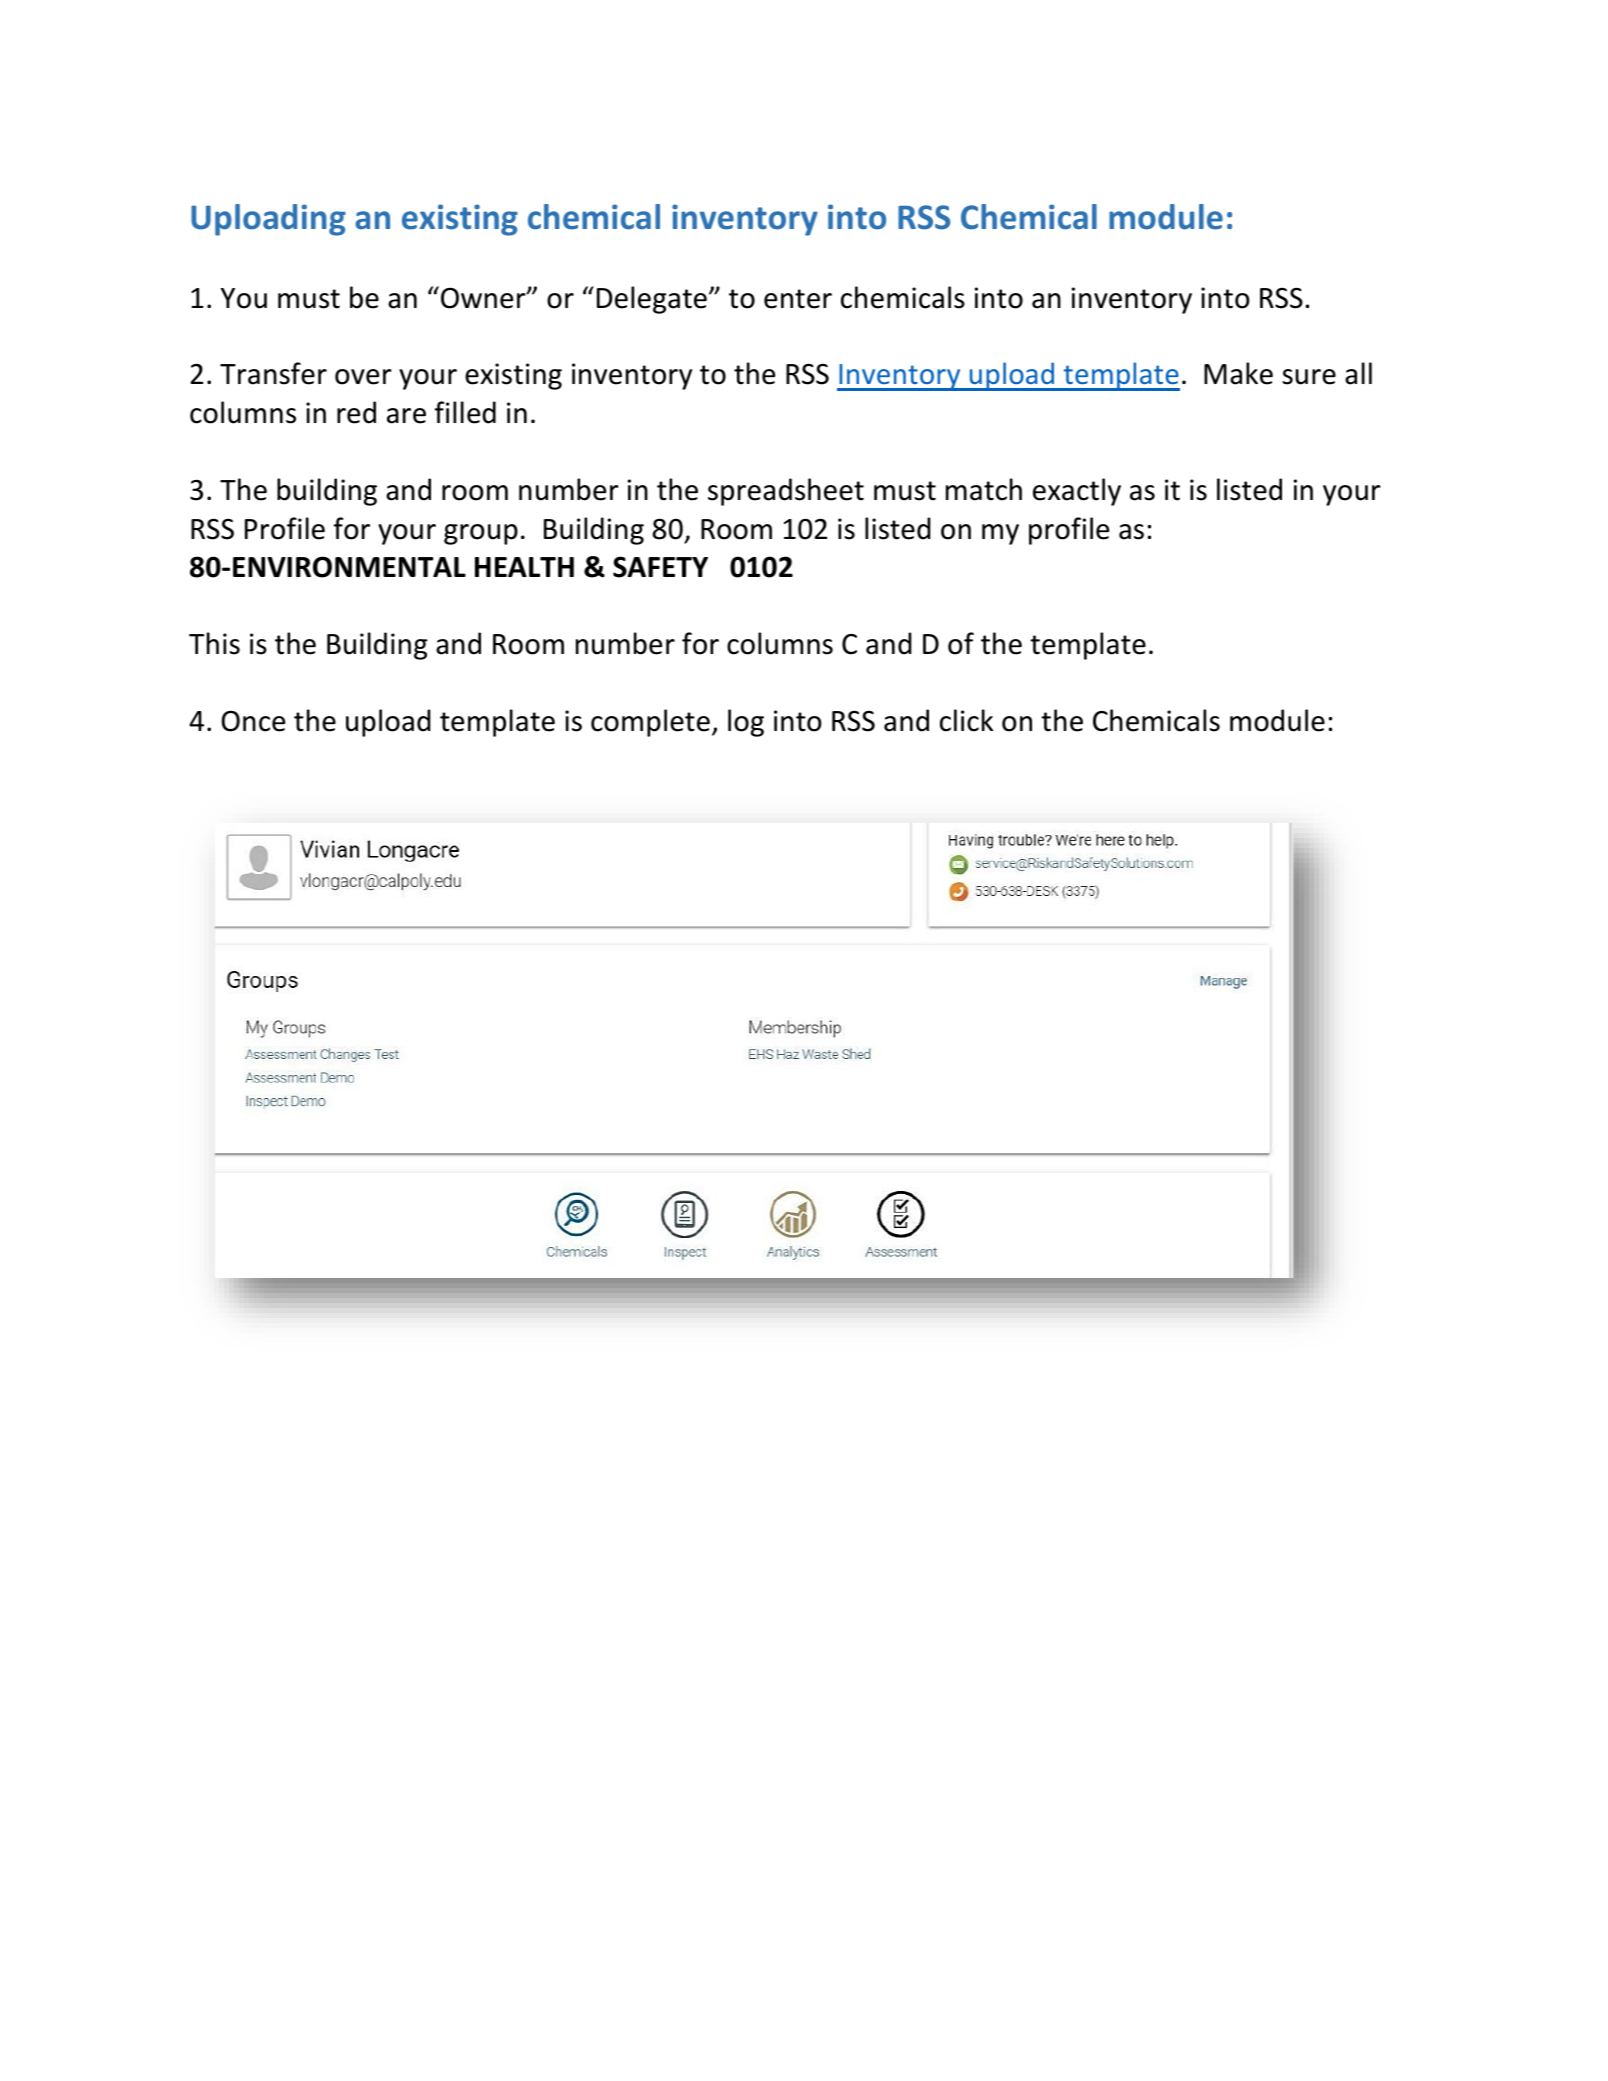 The width and height of the screenshot is (1608, 2081). Describe the element at coordinates (1077, 492) in the screenshot. I see `exactly` at that location.
